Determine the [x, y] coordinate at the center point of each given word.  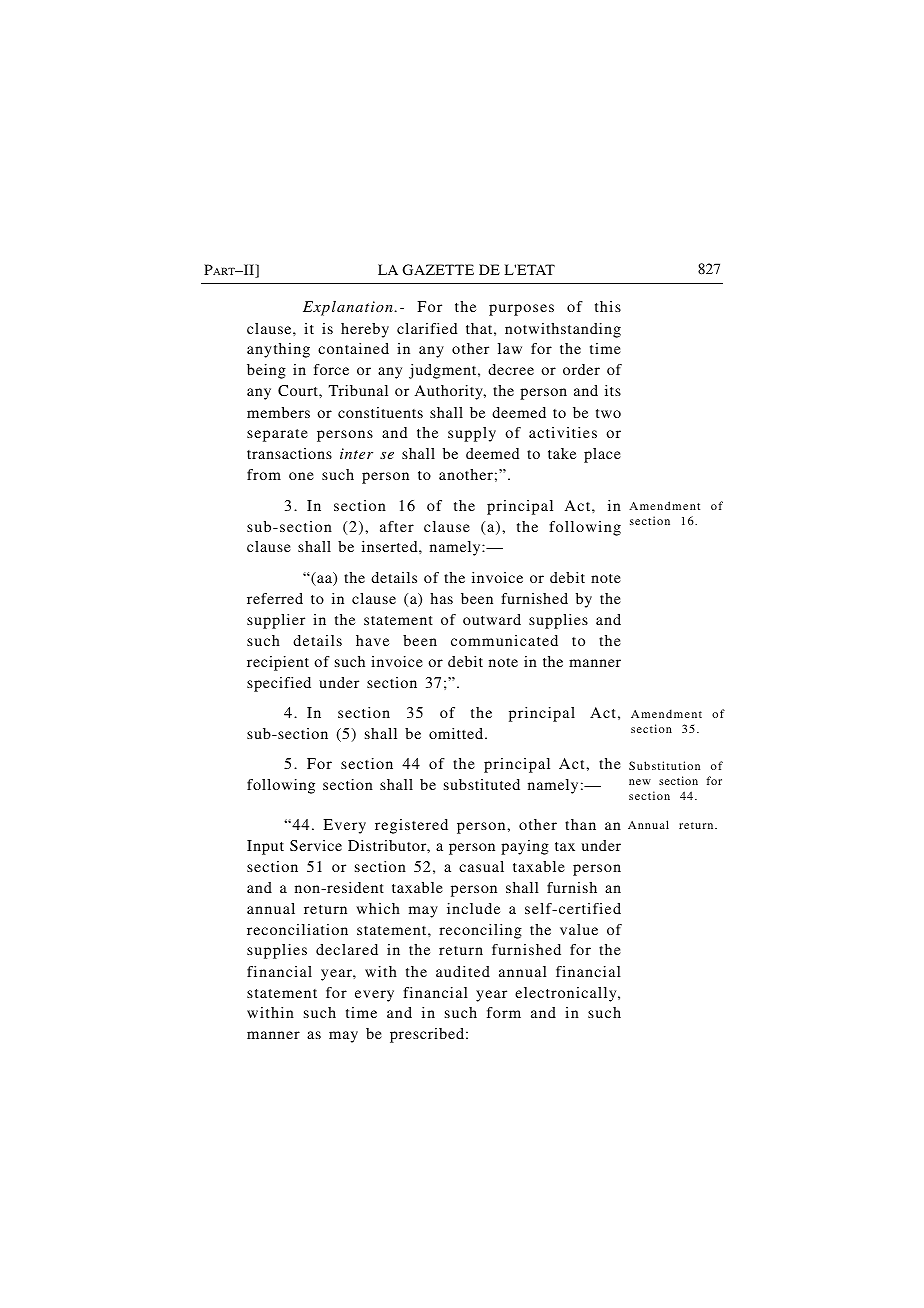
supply [472, 434]
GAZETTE [438, 269]
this [608, 306]
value [579, 929]
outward [492, 619]
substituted [482, 784]
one [301, 476]
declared [347, 949]
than [580, 824]
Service [316, 845]
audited [463, 971]
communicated [504, 640]
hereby [365, 330]
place [602, 455]
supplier [276, 621]
